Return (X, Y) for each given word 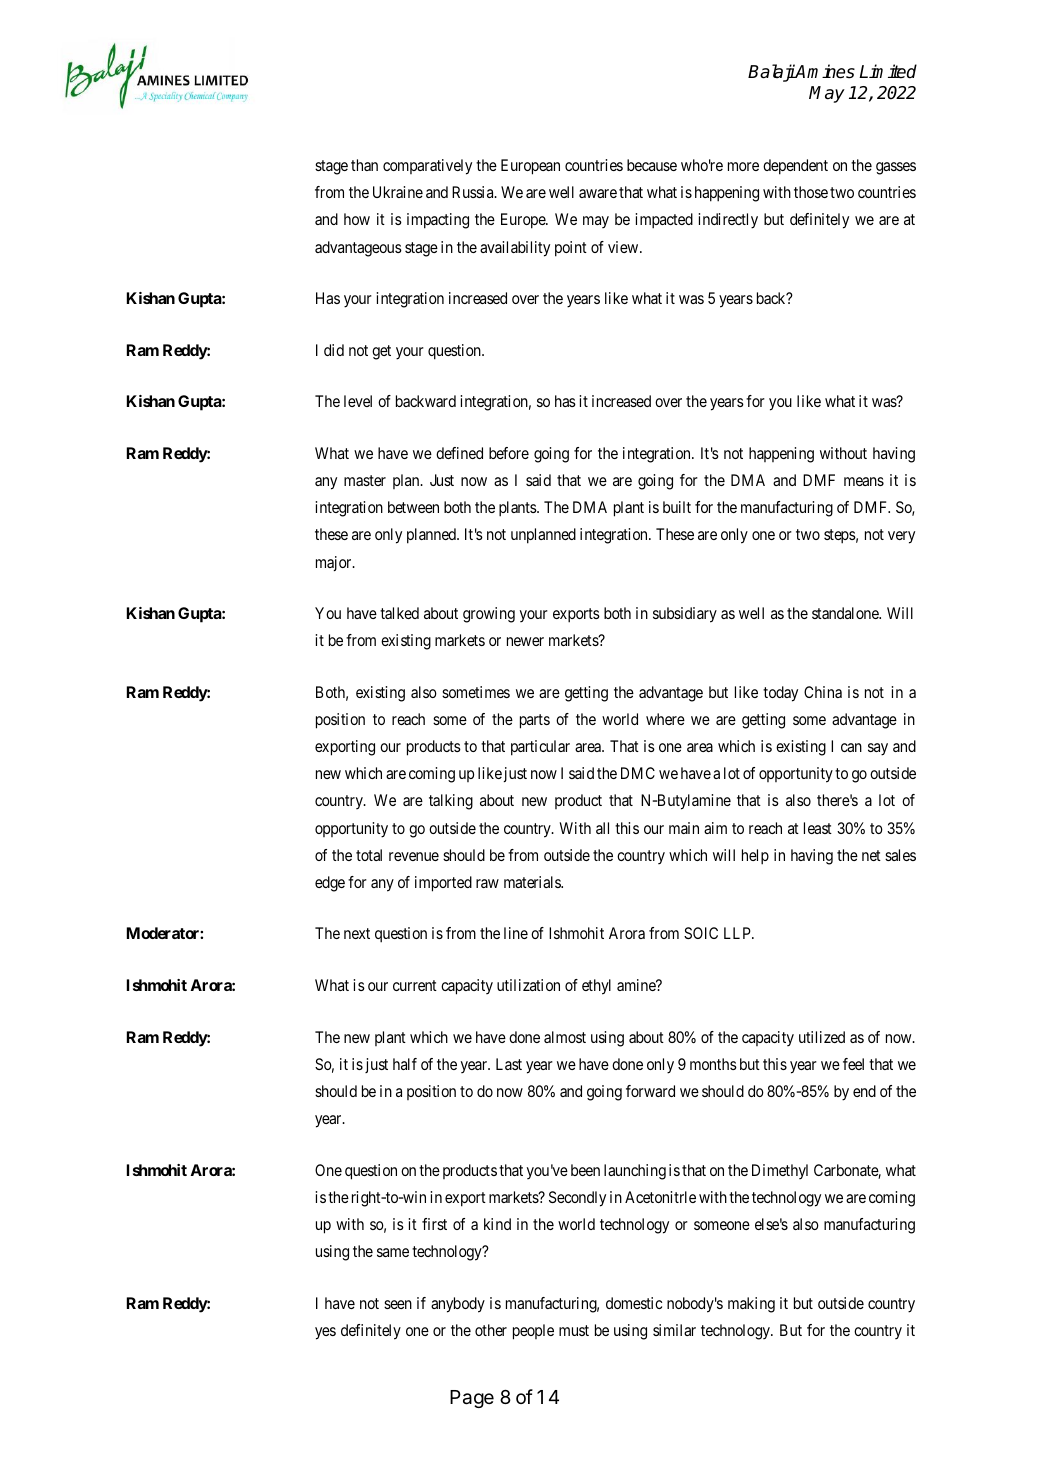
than (364, 165)
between (413, 507)
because (652, 165)
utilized (822, 1037)
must (574, 1330)
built (677, 507)
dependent (795, 167)
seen (398, 1304)
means (864, 481)
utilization (528, 985)
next (357, 933)
